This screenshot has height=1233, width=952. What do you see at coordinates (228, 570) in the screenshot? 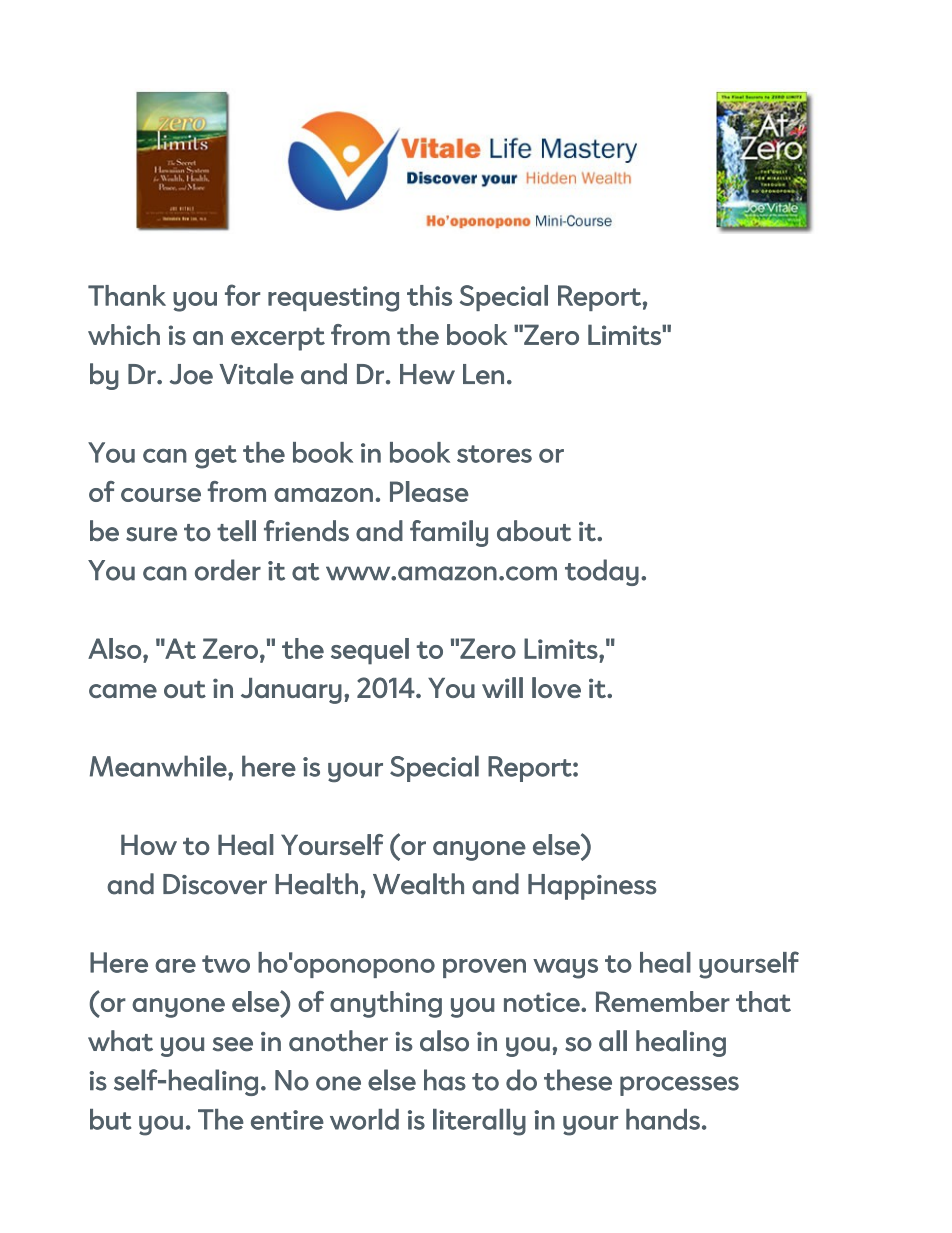
I see `order` at bounding box center [228, 570].
